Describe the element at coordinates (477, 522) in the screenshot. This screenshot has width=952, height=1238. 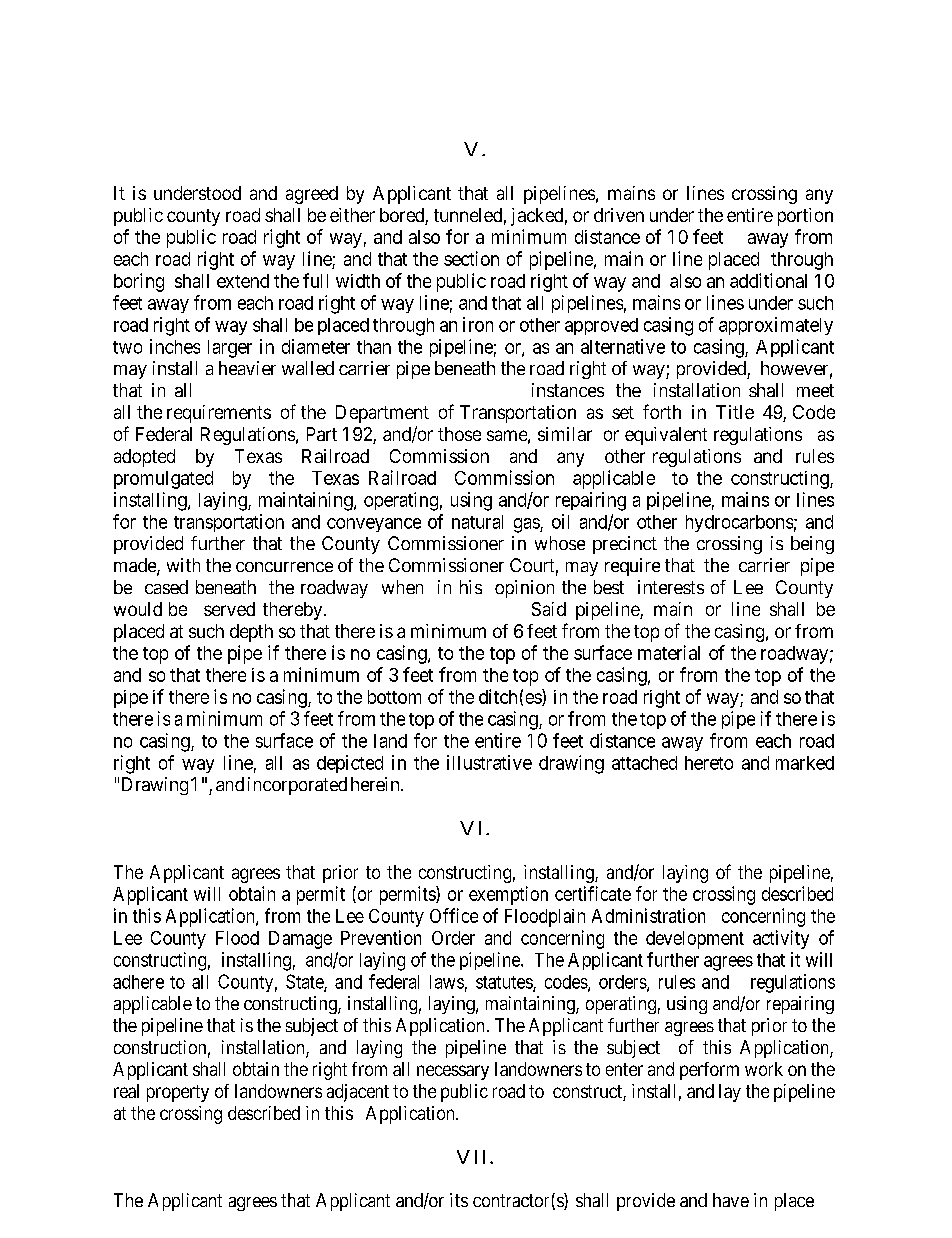
I see `natural` at that location.
